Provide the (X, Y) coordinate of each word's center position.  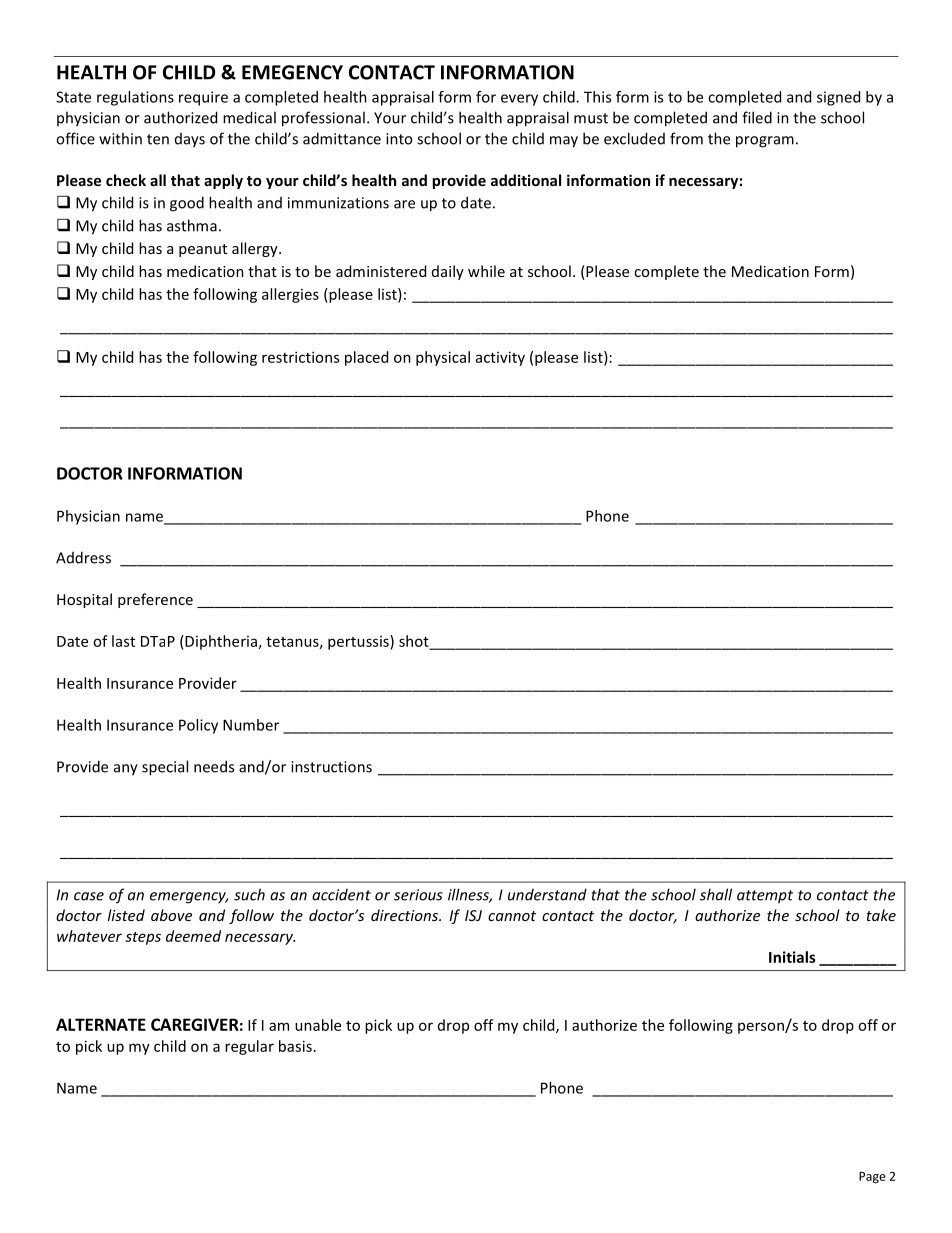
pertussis (359, 642)
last (123, 641)
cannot (512, 916)
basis (295, 1046)
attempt (765, 897)
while (486, 271)
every (519, 100)
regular (249, 1047)
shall (716, 894)
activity (500, 358)
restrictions (300, 357)
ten (158, 139)
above (171, 915)
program (765, 142)
